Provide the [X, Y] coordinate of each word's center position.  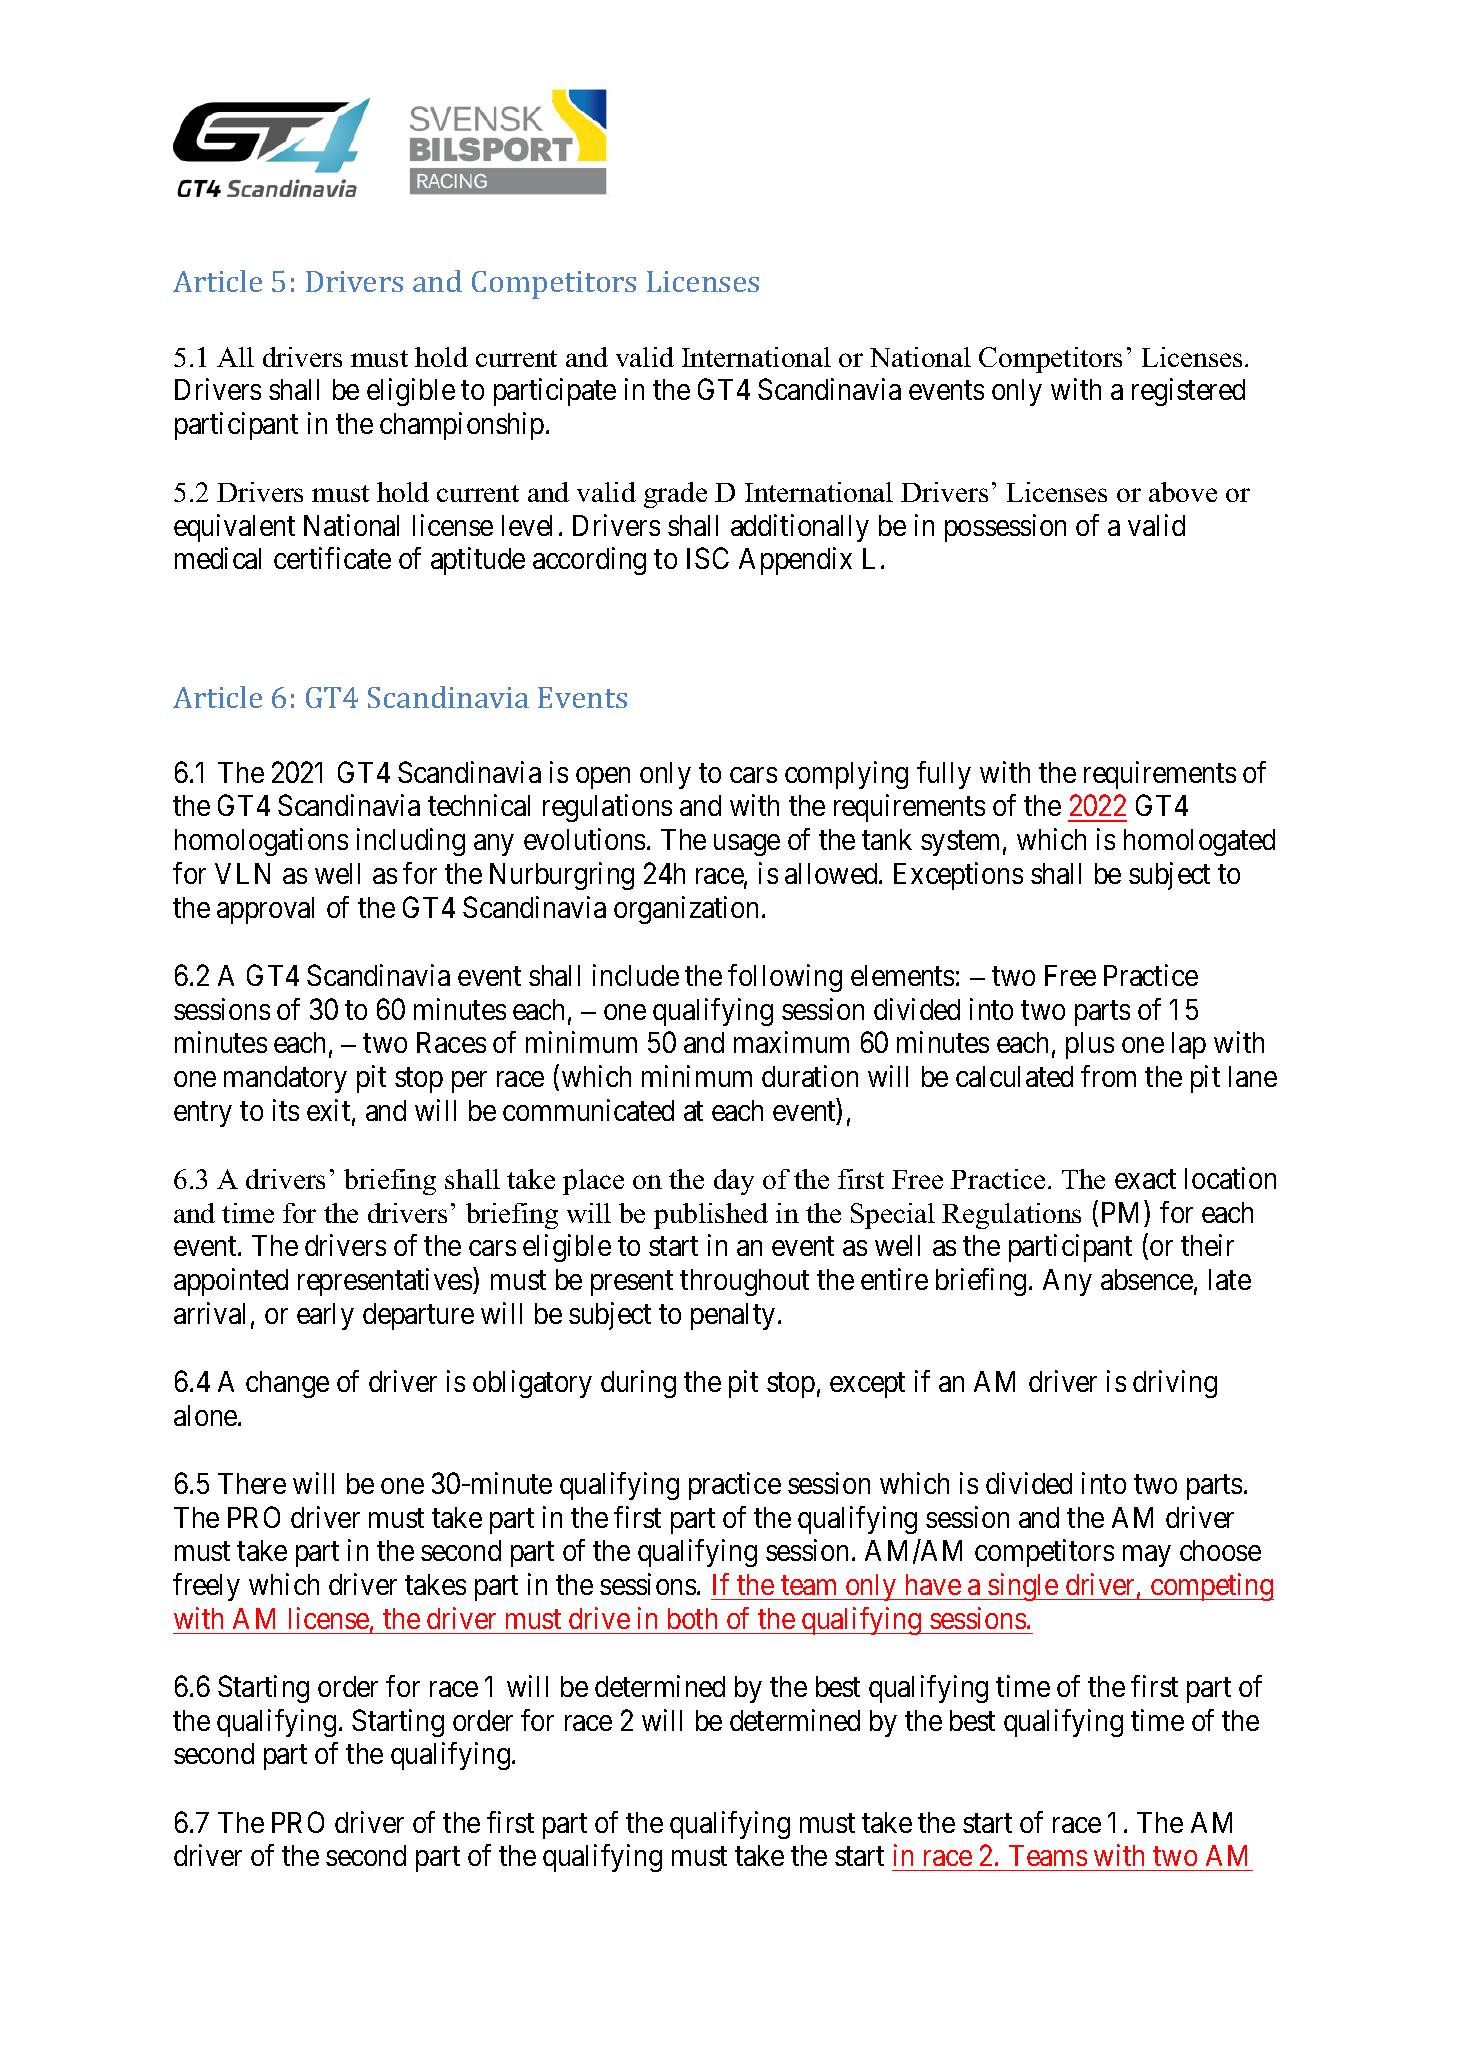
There [252, 1483]
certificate [332, 558]
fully [944, 775]
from [1108, 1076]
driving [1175, 1384]
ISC [708, 558]
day [734, 1182]
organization [686, 910]
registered [1188, 392]
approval [265, 910]
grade [675, 495]
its [286, 1110]
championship [462, 426]
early [325, 1316]
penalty [733, 1316]
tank [887, 839]
